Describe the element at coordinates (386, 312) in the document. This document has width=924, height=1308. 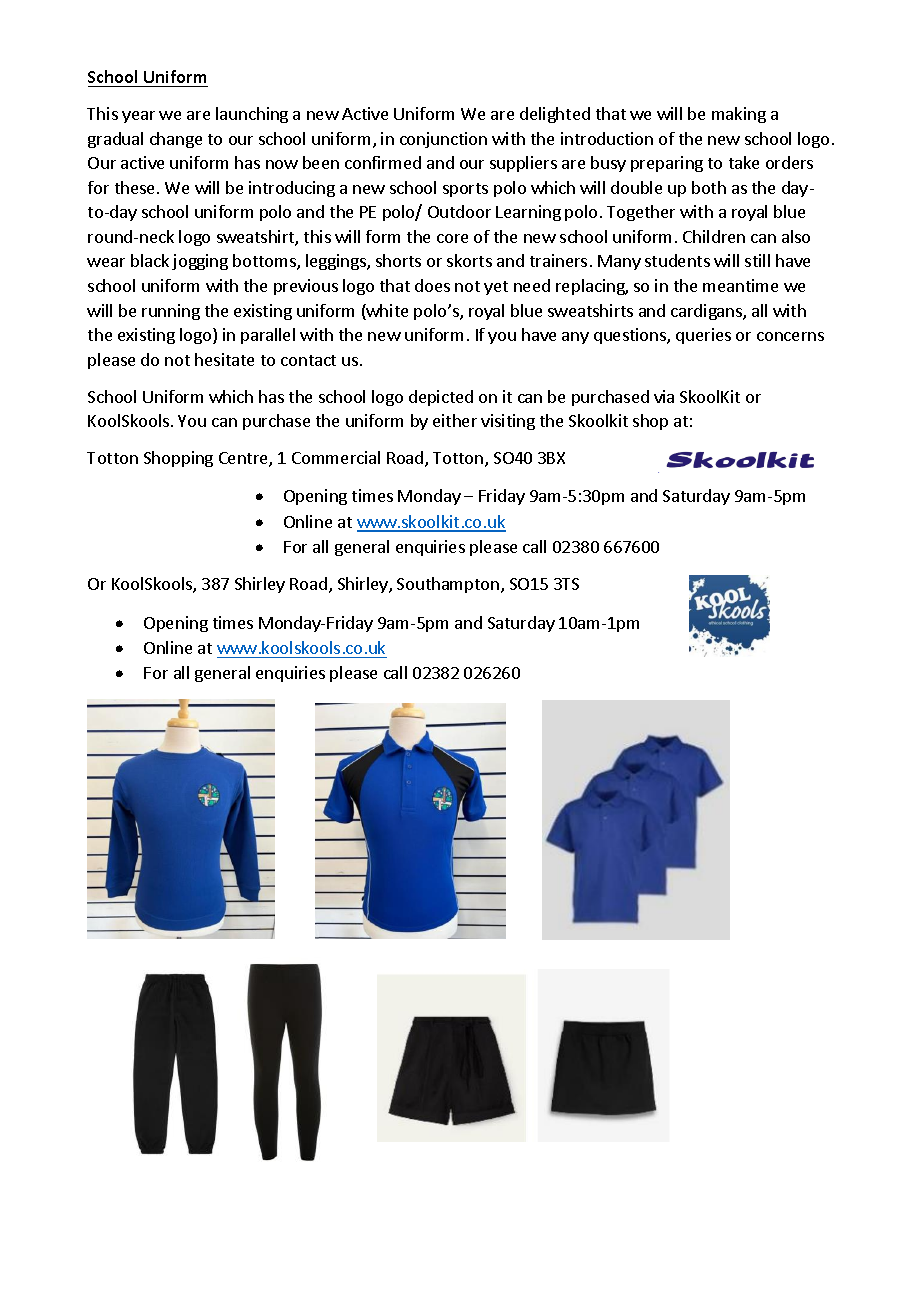
I see `white` at that location.
